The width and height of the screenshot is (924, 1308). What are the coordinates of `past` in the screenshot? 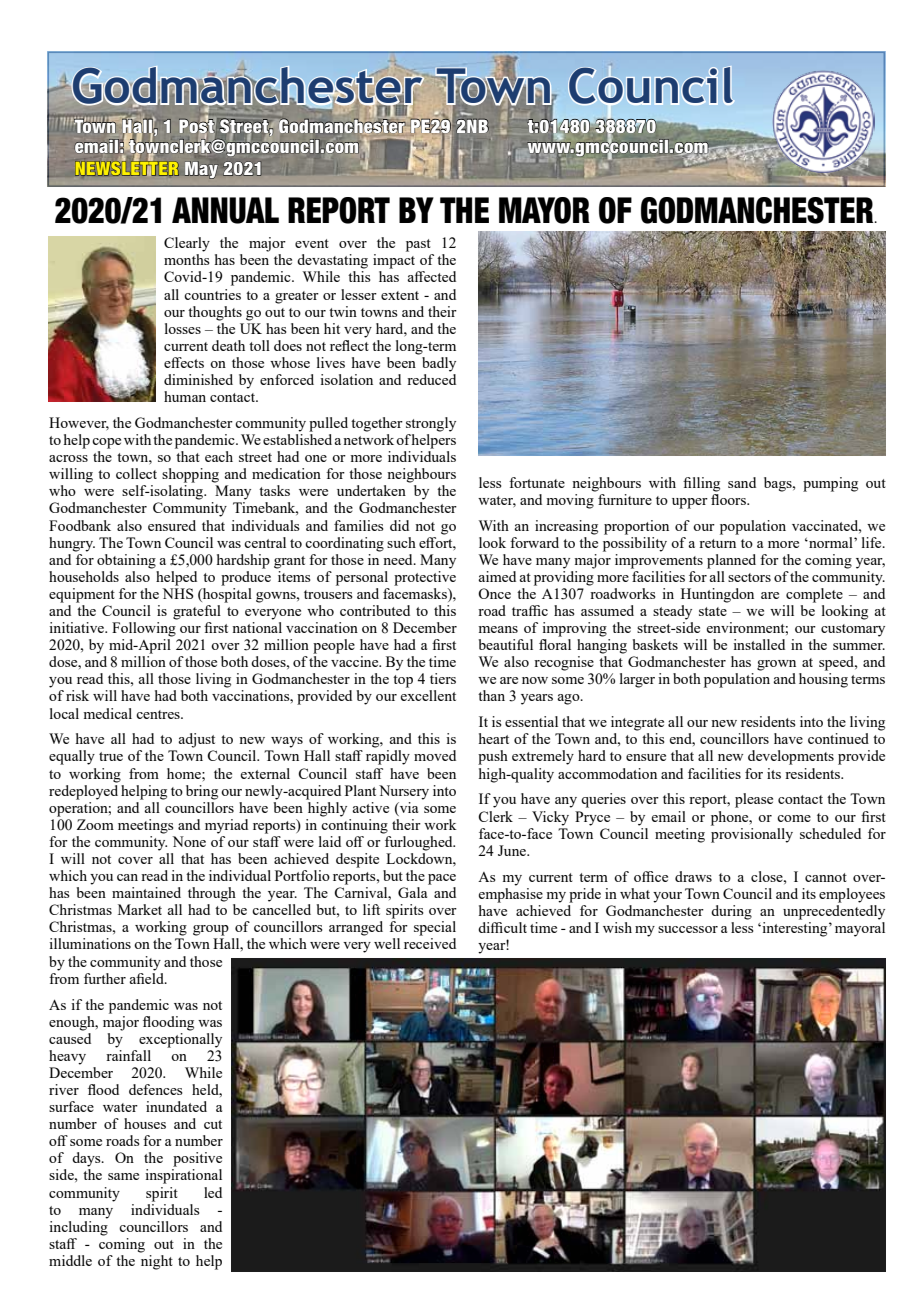 It's located at (418, 245).
